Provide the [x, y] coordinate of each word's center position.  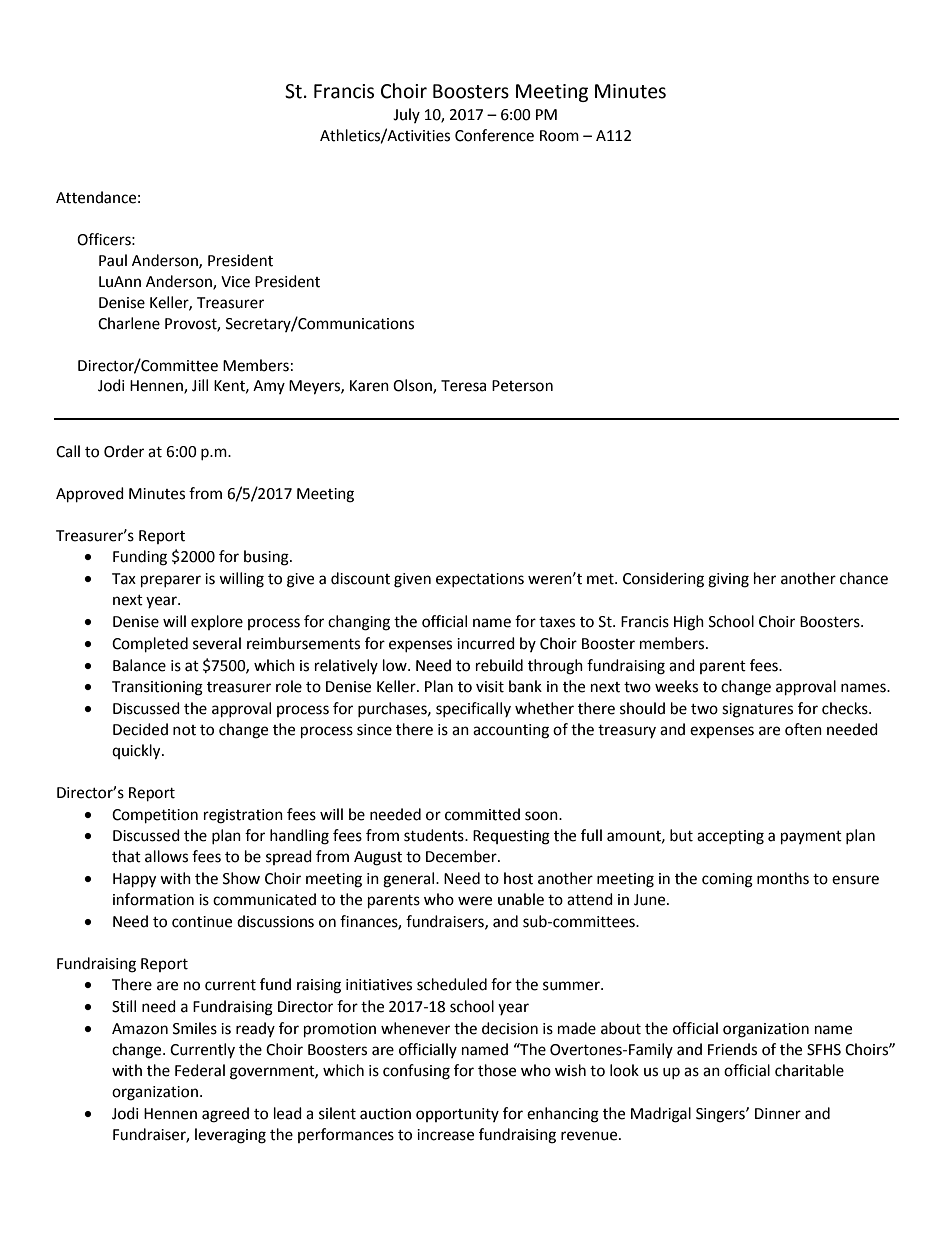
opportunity [457, 1115]
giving [728, 580]
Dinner [778, 1114]
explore [217, 622]
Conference [494, 135]
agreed [225, 1115]
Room [559, 136]
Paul [113, 260]
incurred [486, 643]
